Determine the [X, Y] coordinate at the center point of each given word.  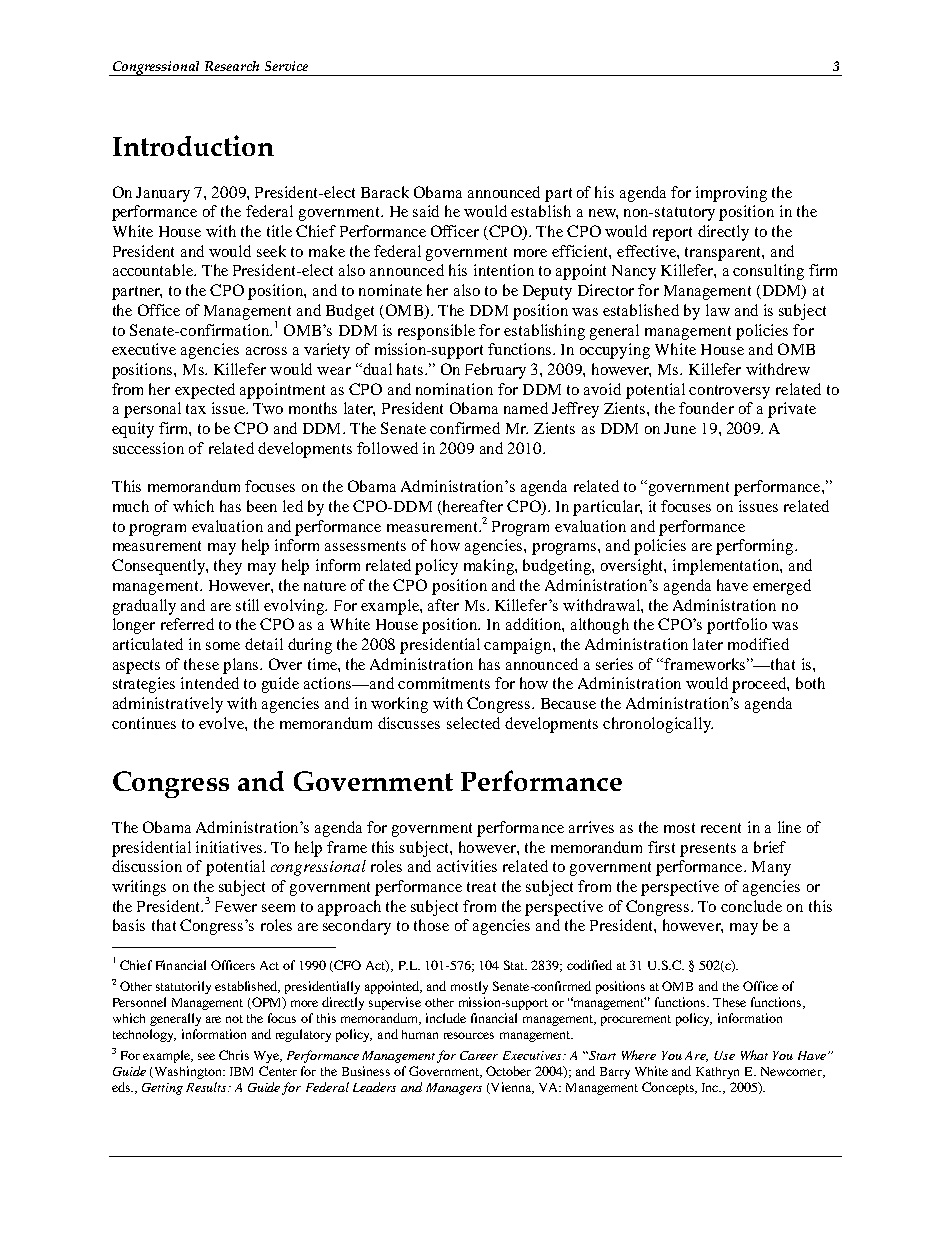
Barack [385, 192]
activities [467, 866]
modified [758, 644]
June [680, 428]
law [718, 310]
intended [210, 683]
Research [232, 66]
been [262, 506]
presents [708, 850]
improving [731, 194]
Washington [188, 1072]
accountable [154, 270]
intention [504, 270]
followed [387, 448]
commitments [444, 683]
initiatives [230, 847]
